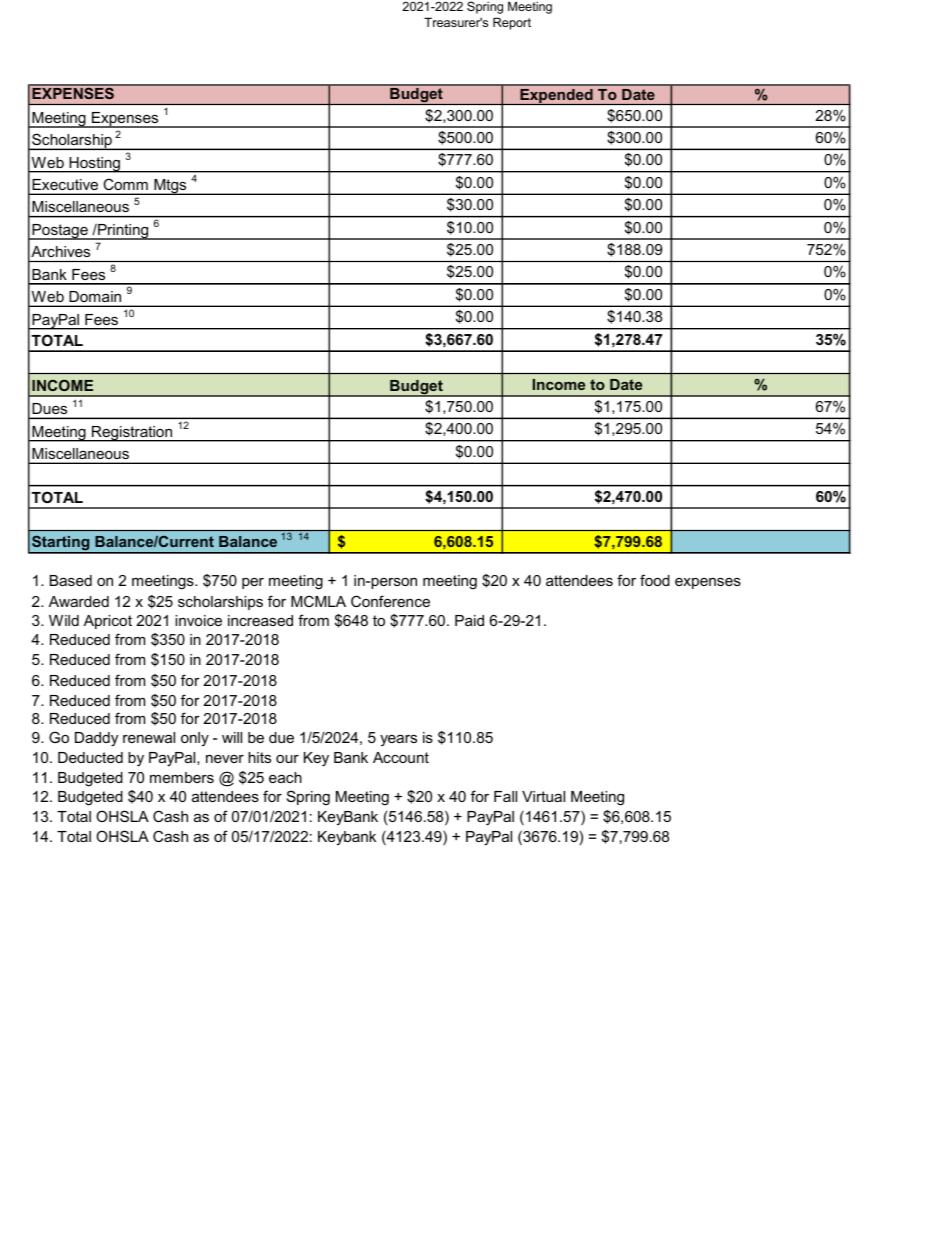 This document has width=952, height=1233. I want to click on Deducted, so click(90, 757).
